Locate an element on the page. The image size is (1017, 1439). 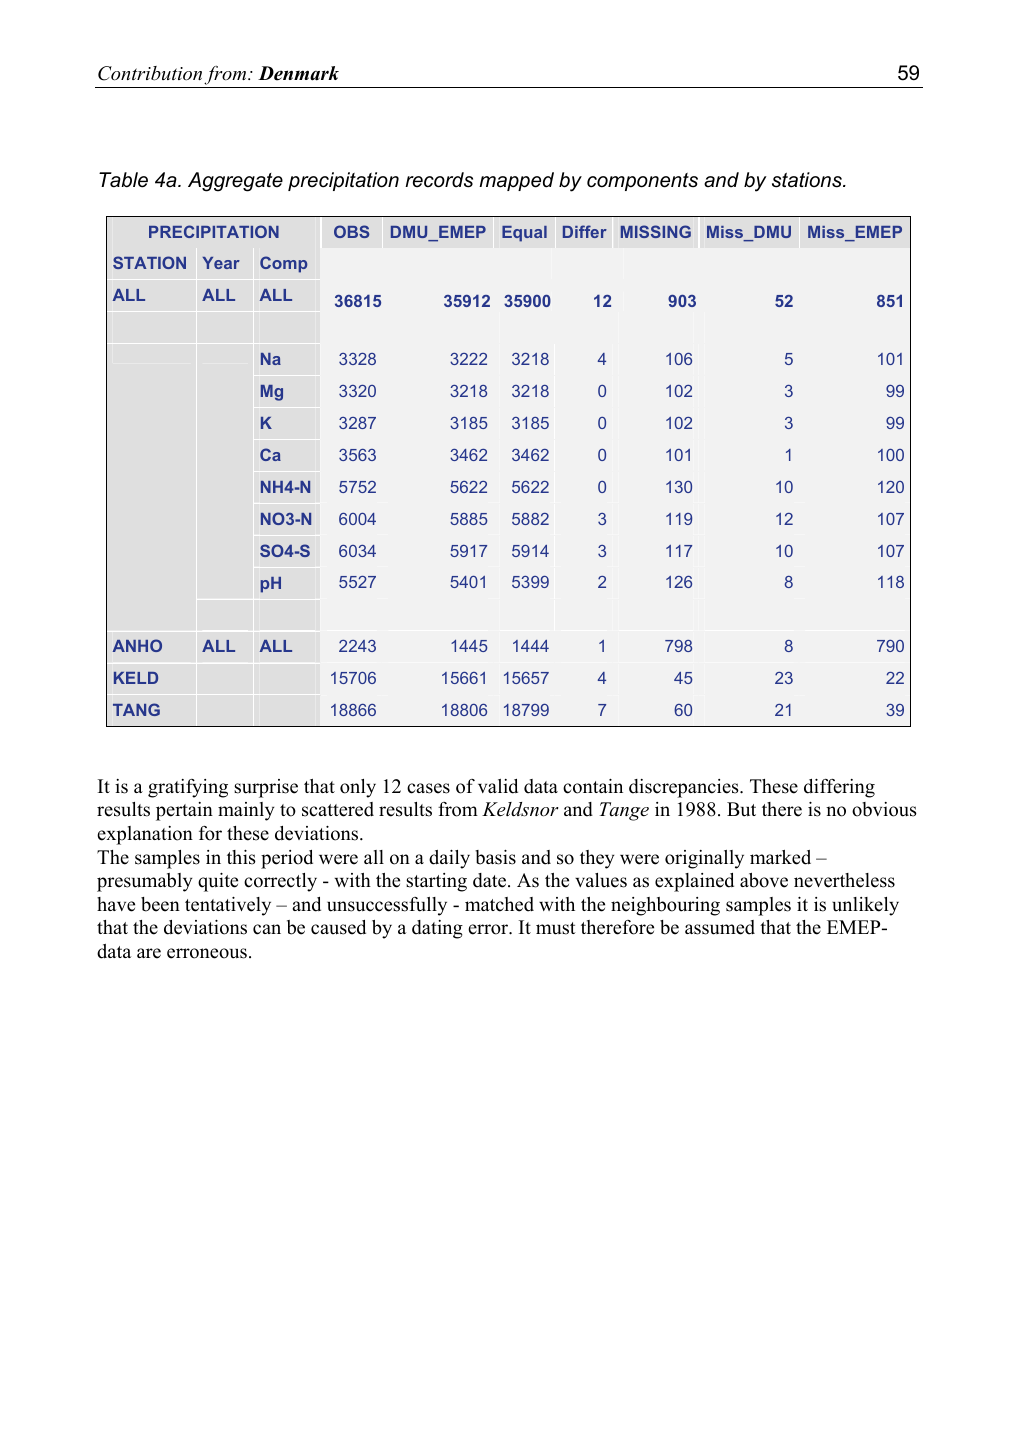
valid is located at coordinates (498, 786).
